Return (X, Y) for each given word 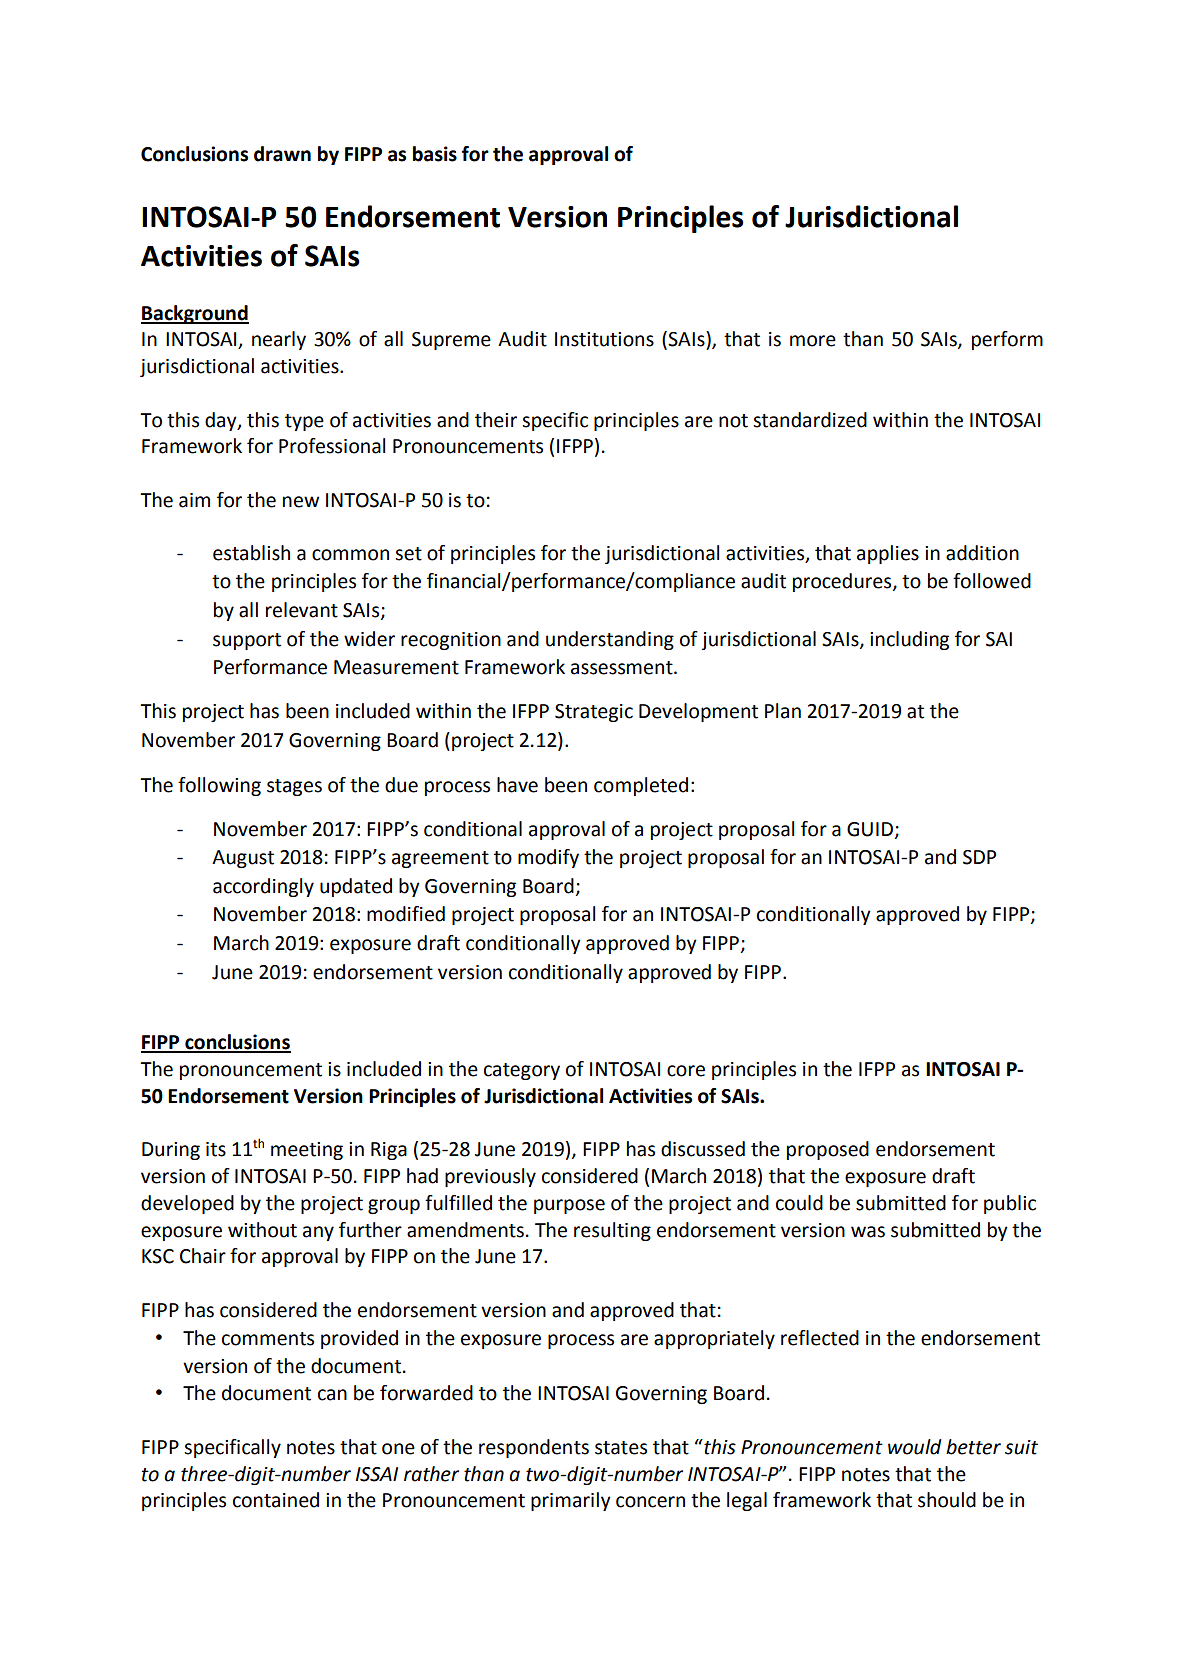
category (522, 1071)
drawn (282, 154)
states (621, 1448)
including (909, 640)
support (247, 641)
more (813, 341)
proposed (828, 1150)
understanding (610, 640)
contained (276, 1500)
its (216, 1149)
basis (435, 154)
